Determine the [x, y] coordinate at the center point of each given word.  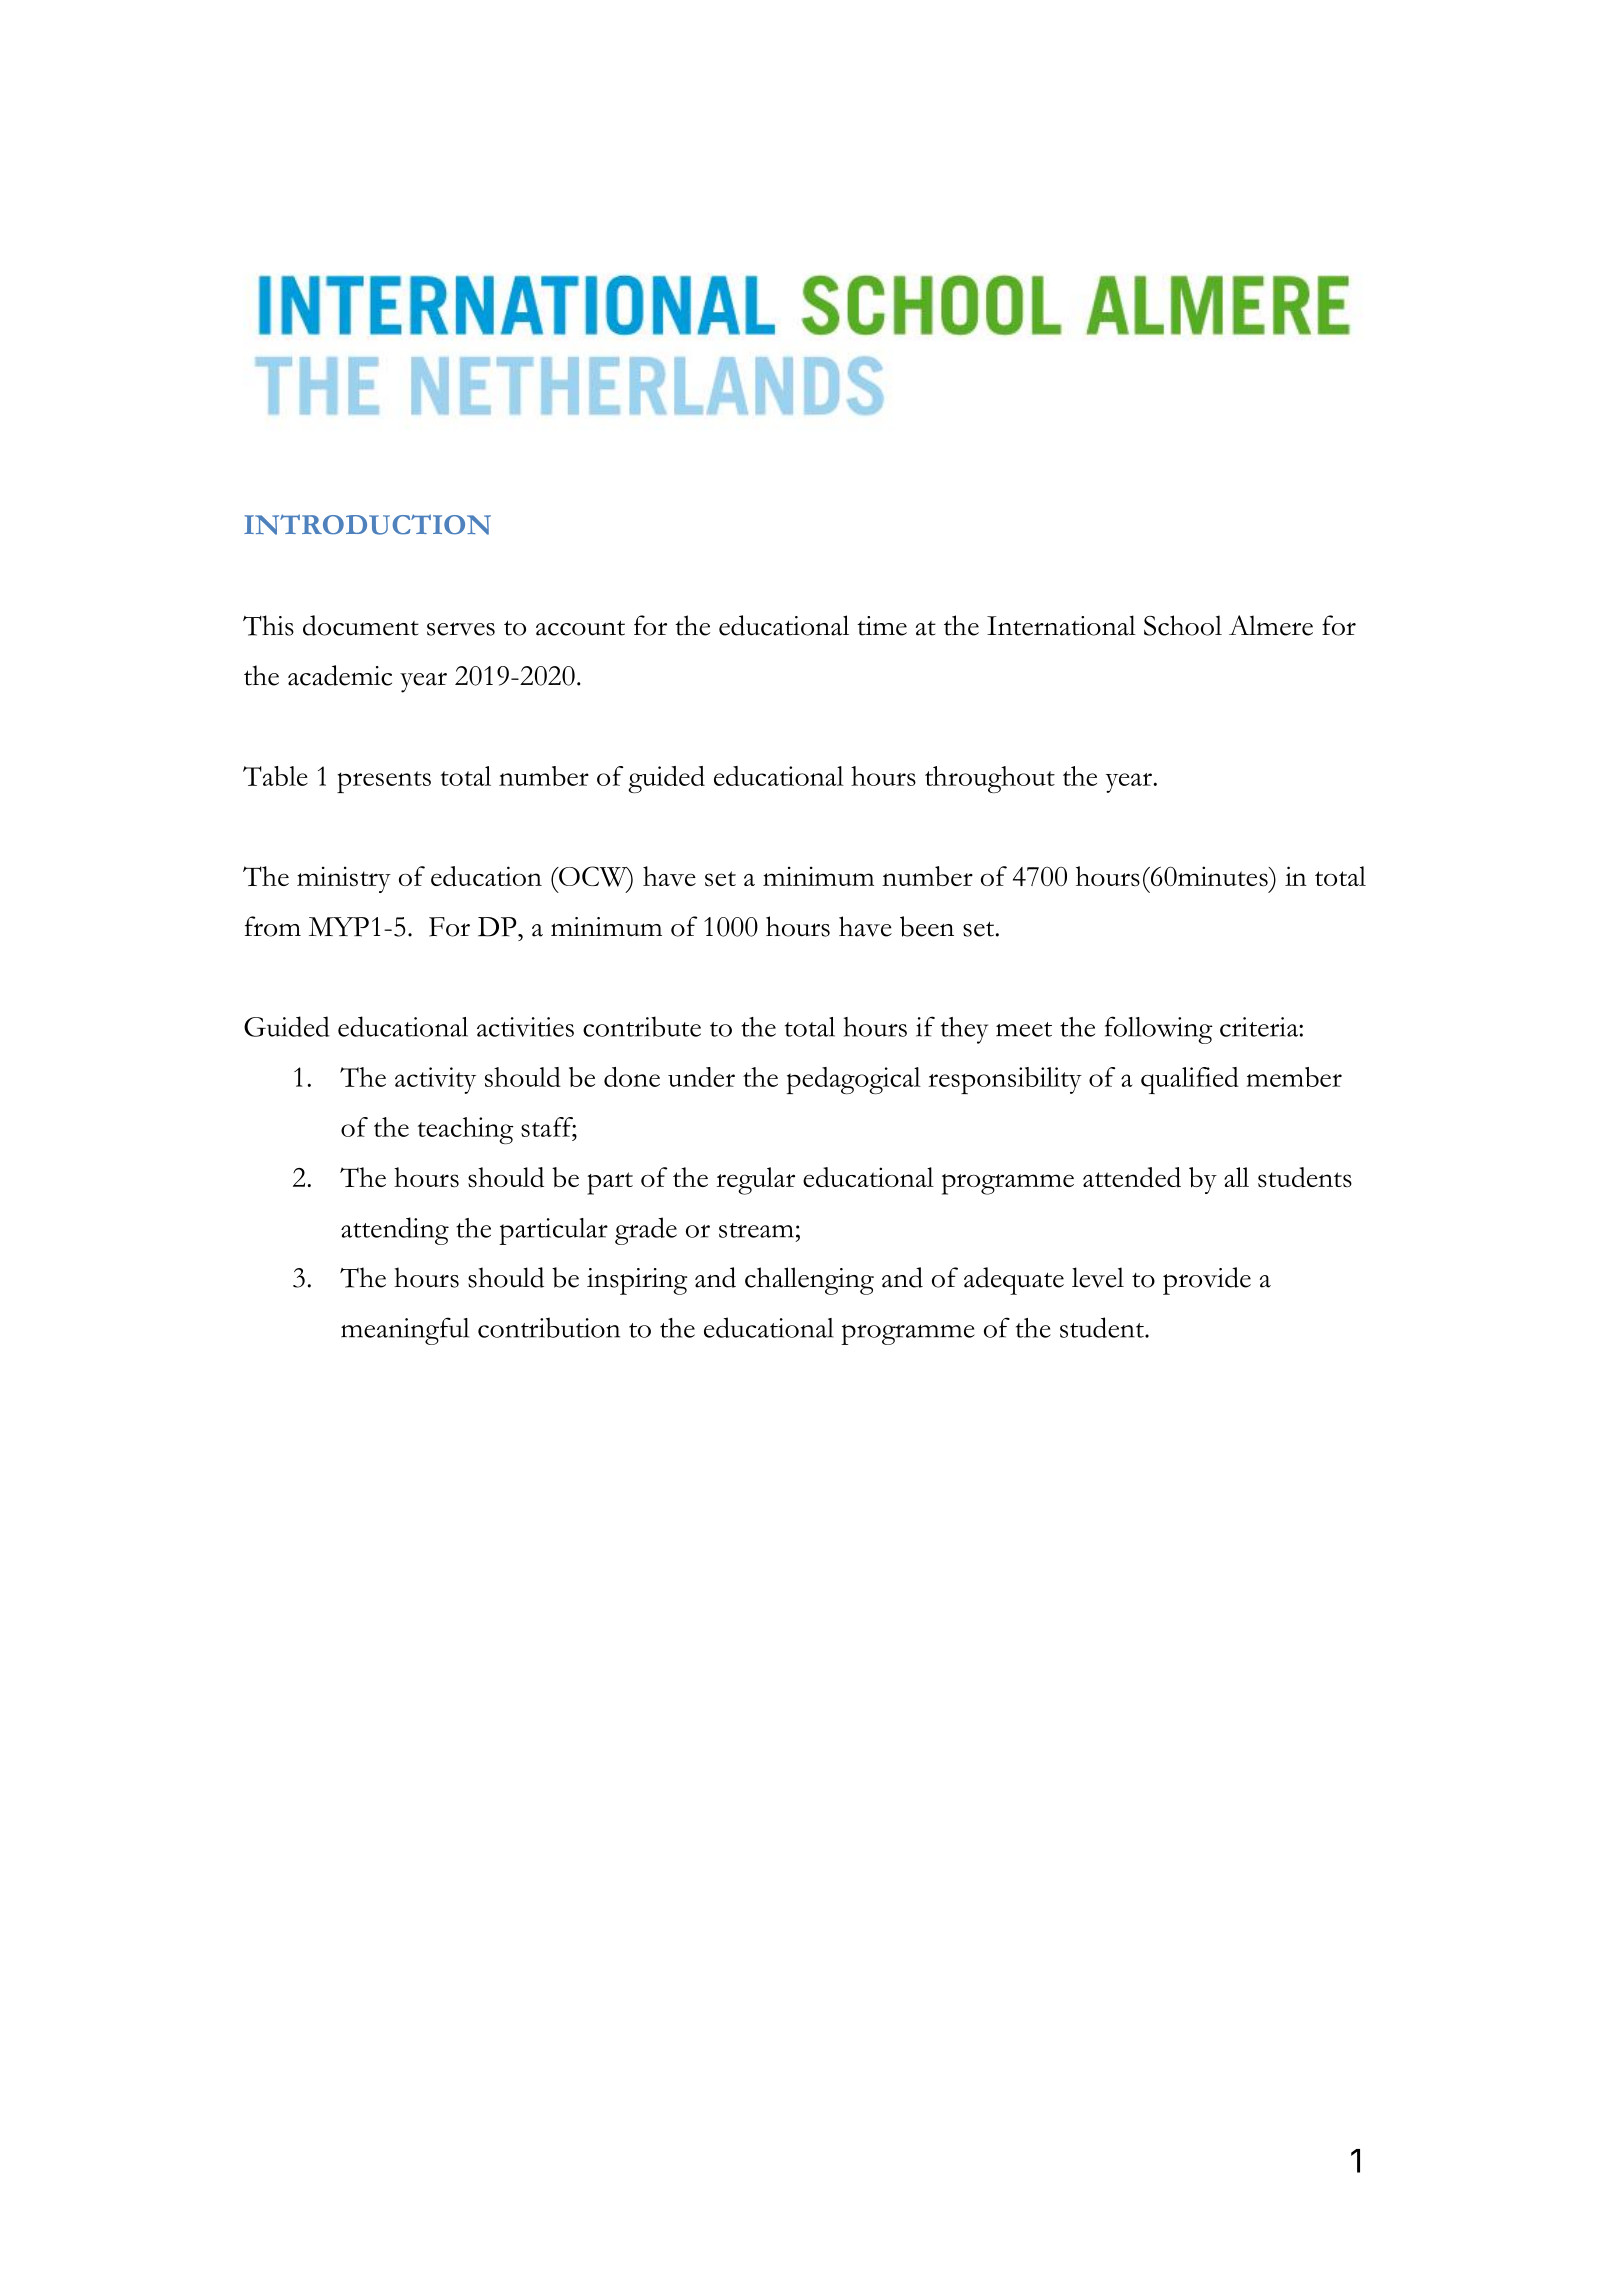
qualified [1190, 1080]
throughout [990, 779]
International [1061, 625]
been [927, 926]
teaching [465, 1130]
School [1183, 625]
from [273, 926]
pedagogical [854, 1080]
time [882, 626]
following [1159, 1030]
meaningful [405, 1331]
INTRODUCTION [367, 524]
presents [384, 782]
